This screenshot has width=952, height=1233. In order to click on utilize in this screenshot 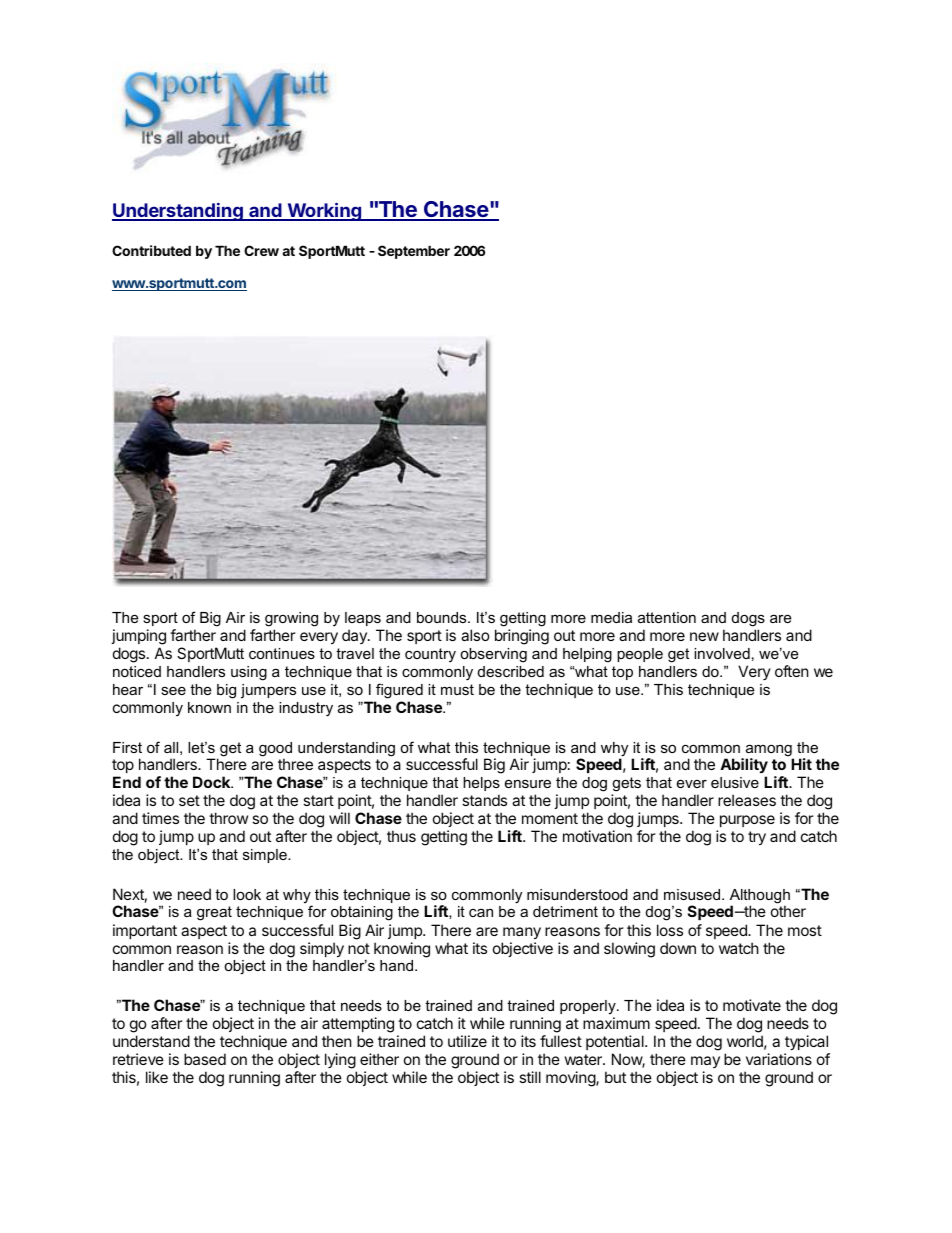, I will do `click(467, 1041)`.
